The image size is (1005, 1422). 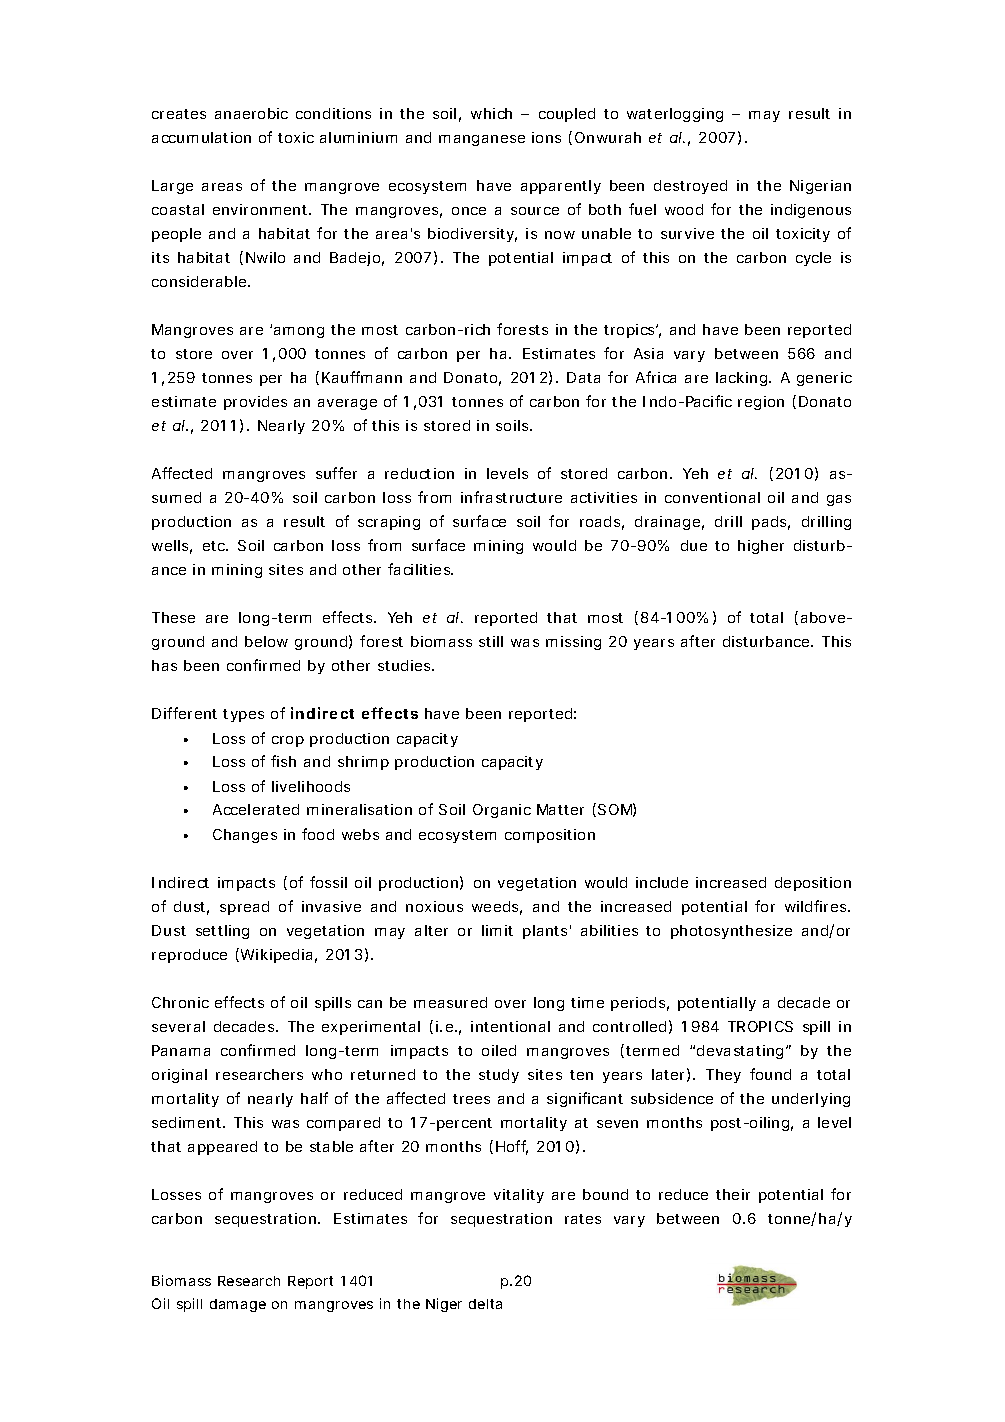 I want to click on delta, so click(x=485, y=1304).
